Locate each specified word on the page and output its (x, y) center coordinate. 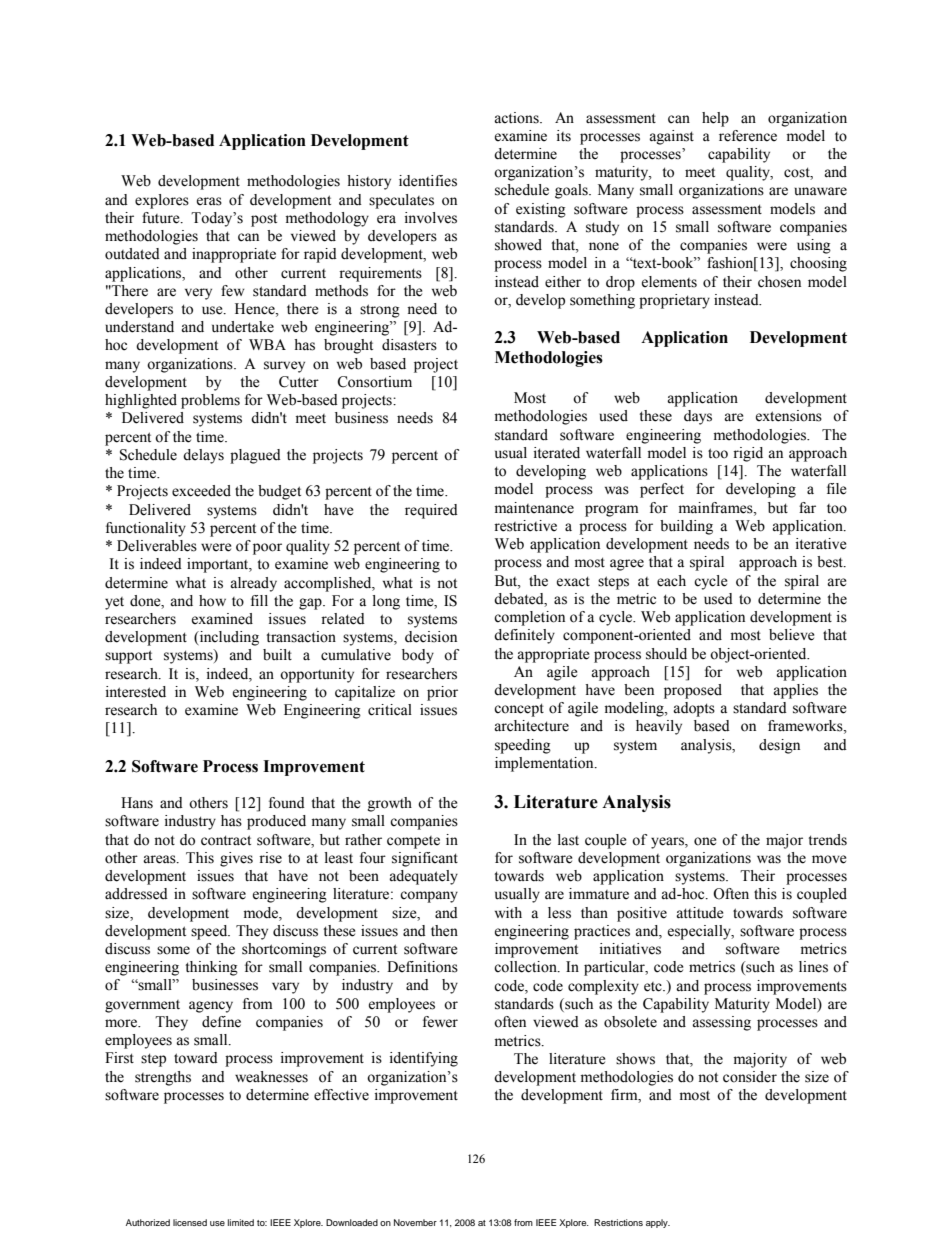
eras (209, 201)
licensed (190, 1222)
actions (517, 118)
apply (658, 1223)
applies (795, 691)
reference (748, 136)
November (415, 1222)
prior (442, 693)
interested (136, 692)
